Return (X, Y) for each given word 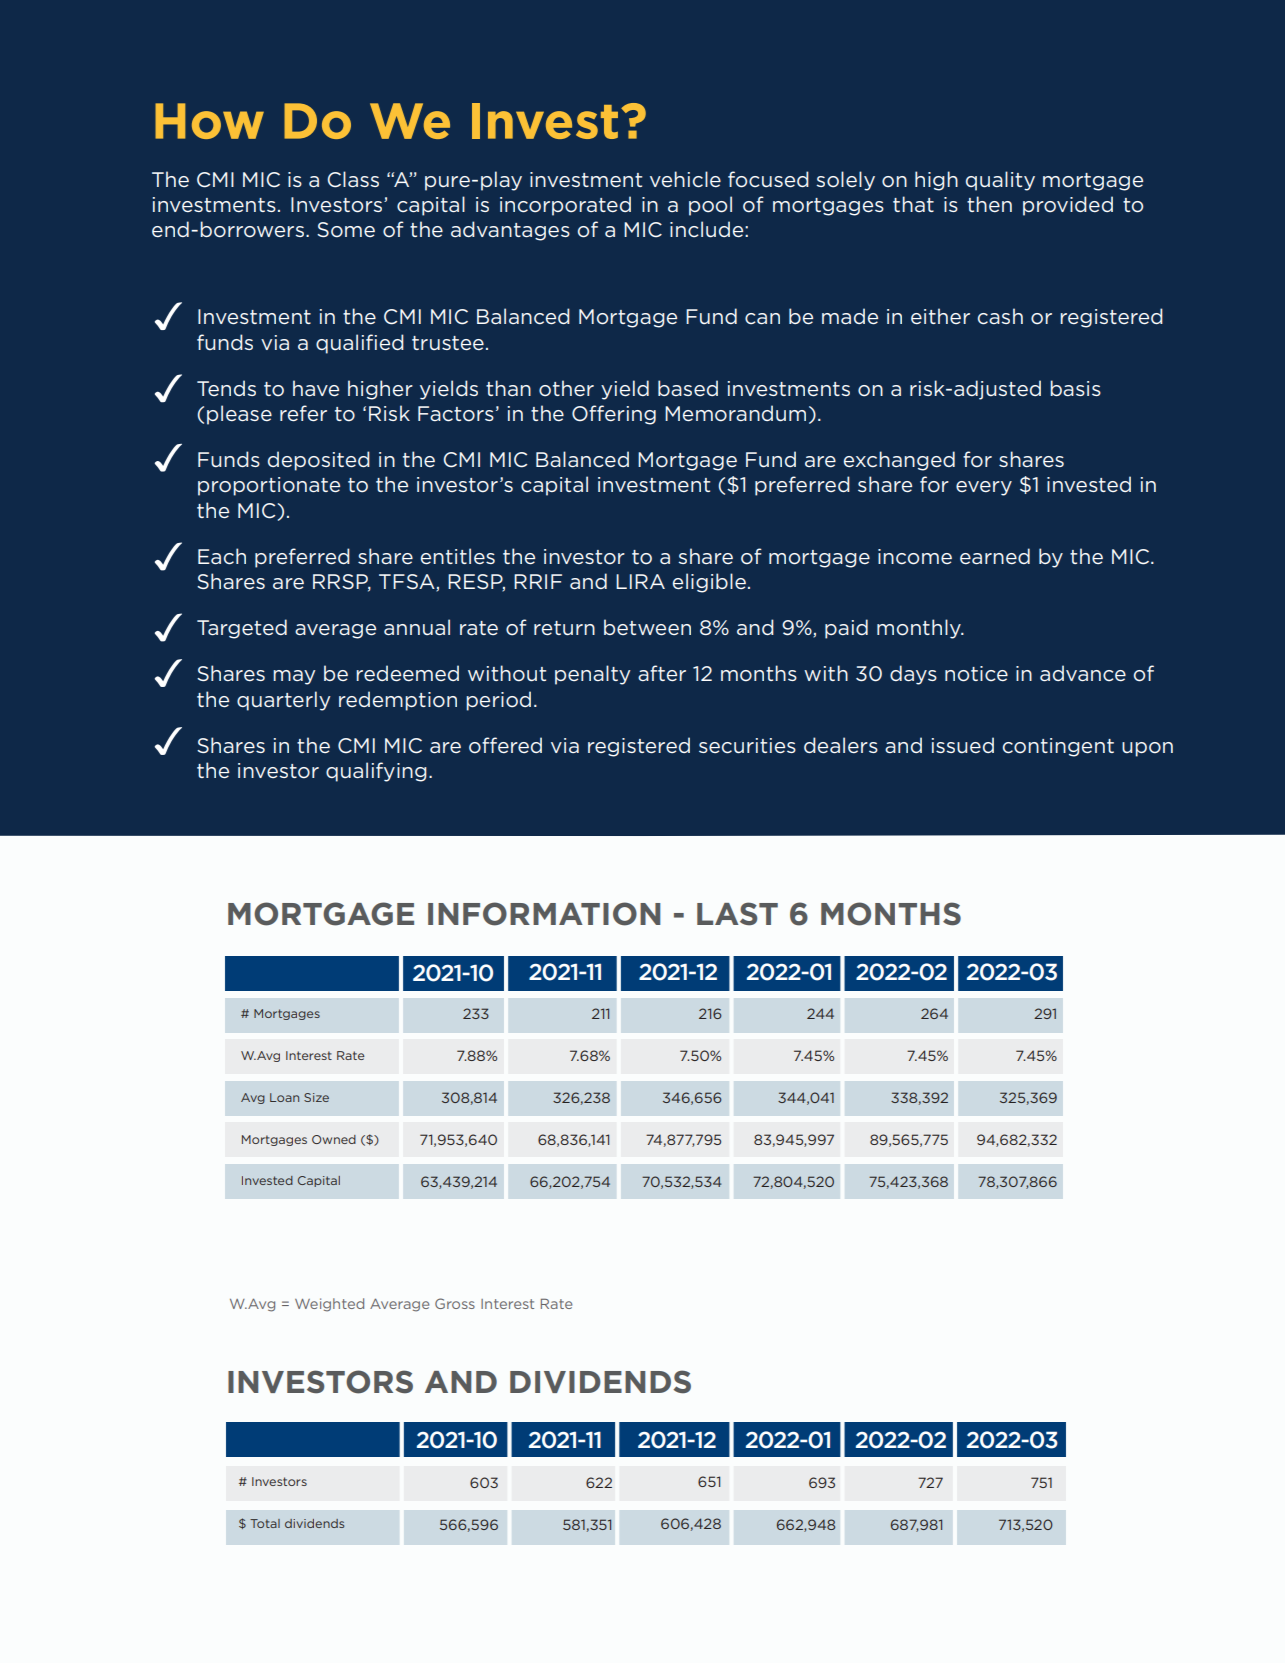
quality (1000, 181)
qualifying (376, 772)
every (984, 488)
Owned (334, 1139)
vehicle (685, 179)
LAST (737, 914)
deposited (319, 461)
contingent (1058, 747)
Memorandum (735, 413)
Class (353, 179)
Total (265, 1523)
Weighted (329, 1305)
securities (747, 746)
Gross (455, 1303)
